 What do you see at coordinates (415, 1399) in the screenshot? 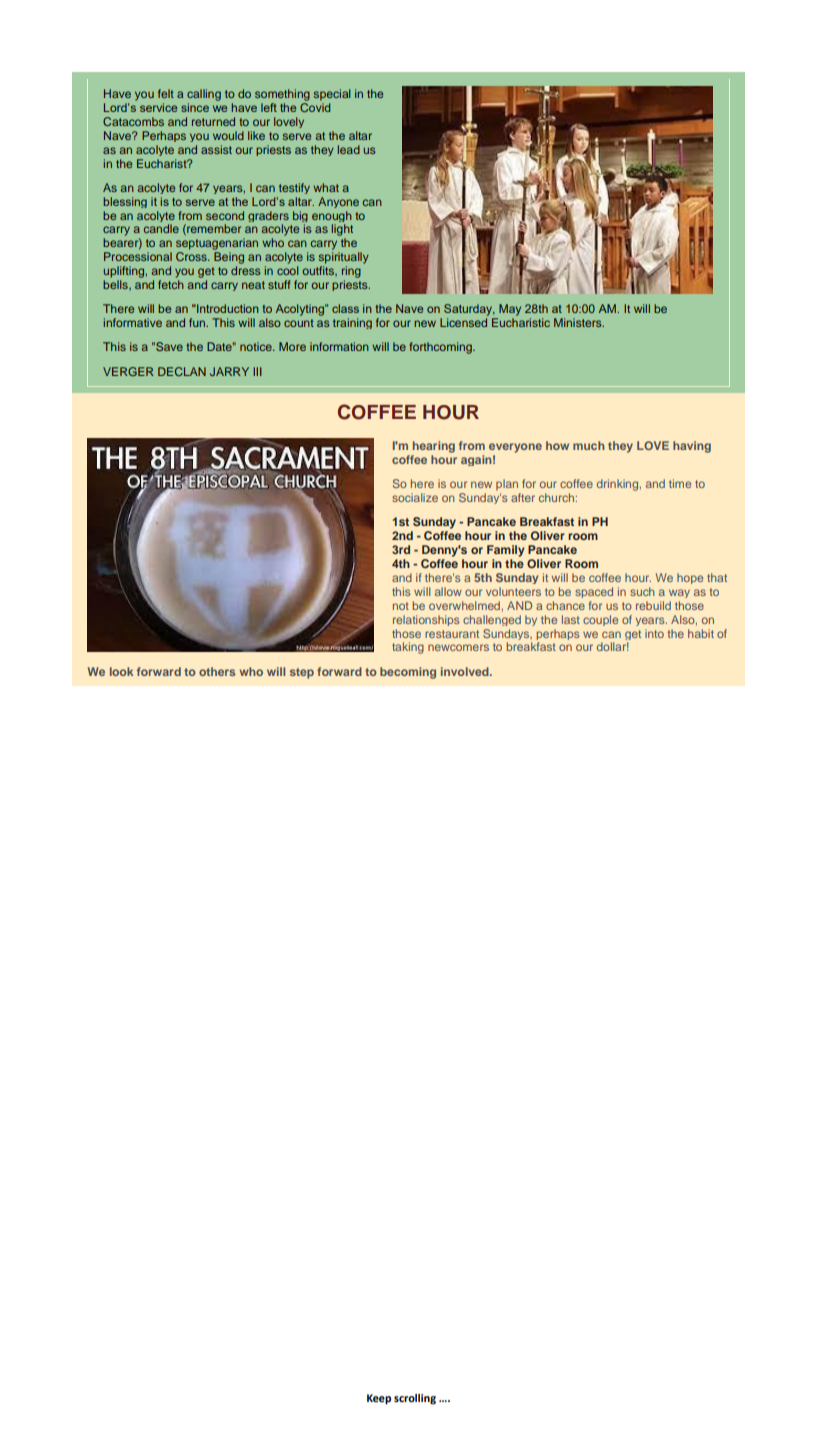
I see `scrolling` at bounding box center [415, 1399].
